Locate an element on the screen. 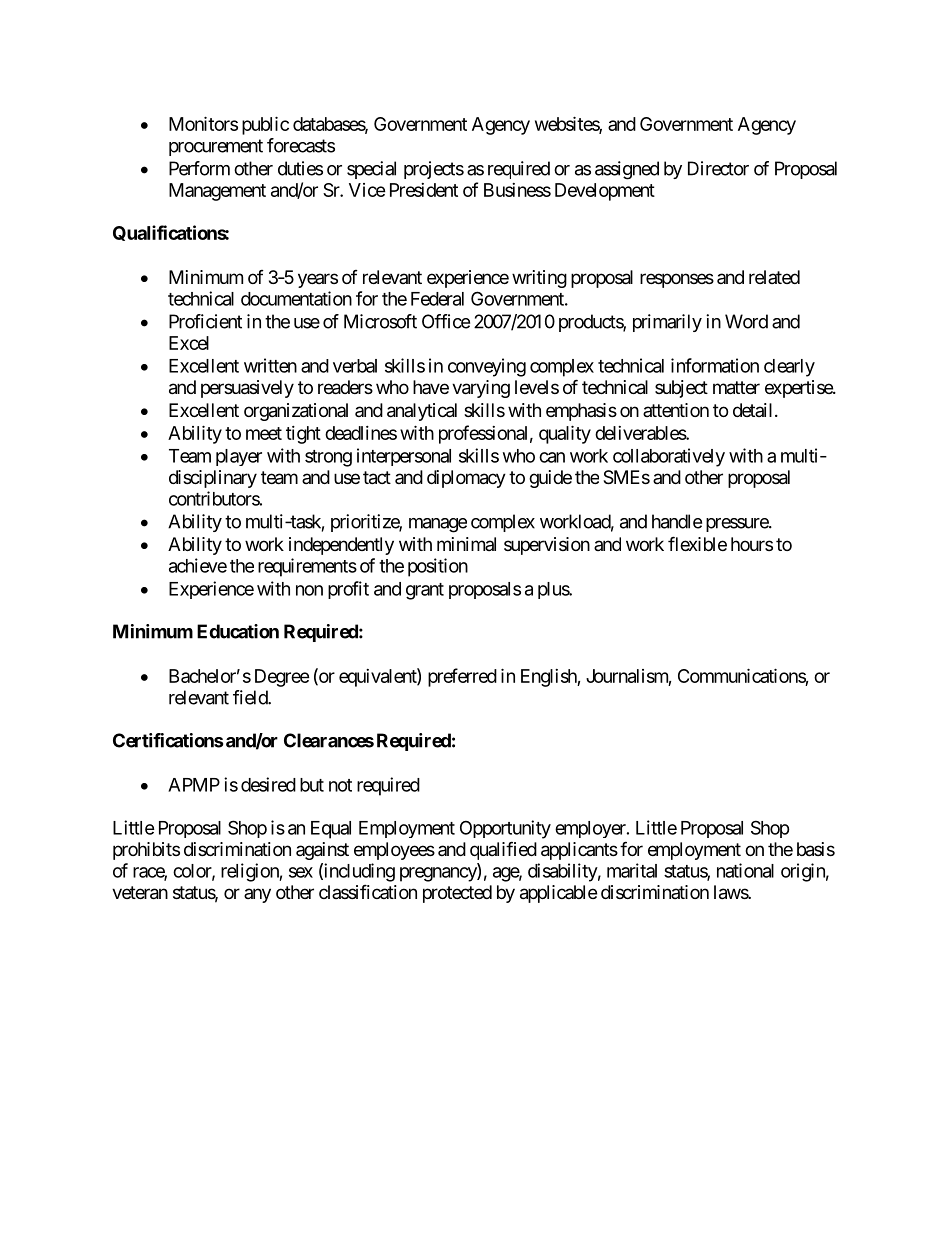 The width and height of the screenshot is (952, 1233). pregnancy is located at coordinates (439, 874).
